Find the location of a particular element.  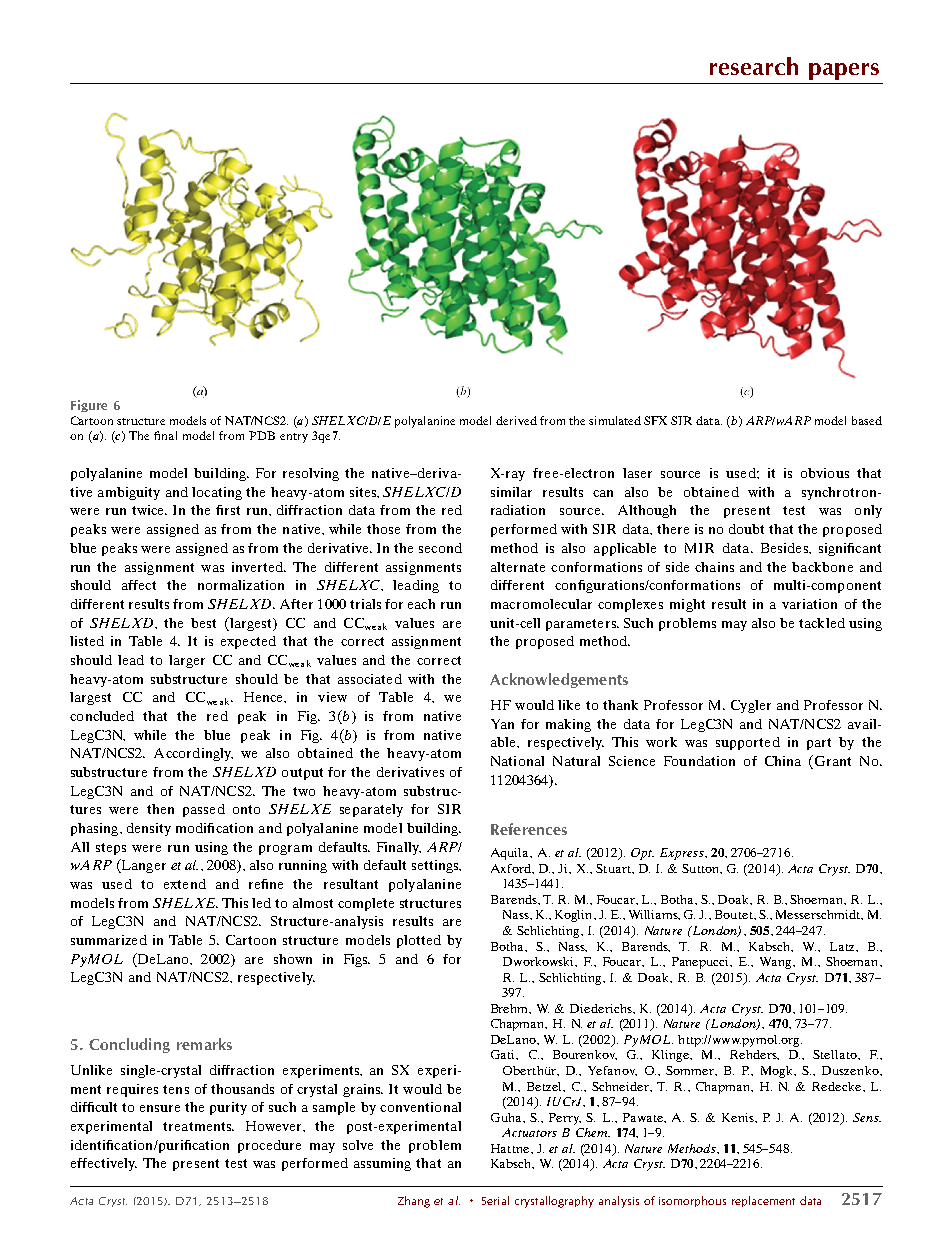

China is located at coordinates (783, 761).
